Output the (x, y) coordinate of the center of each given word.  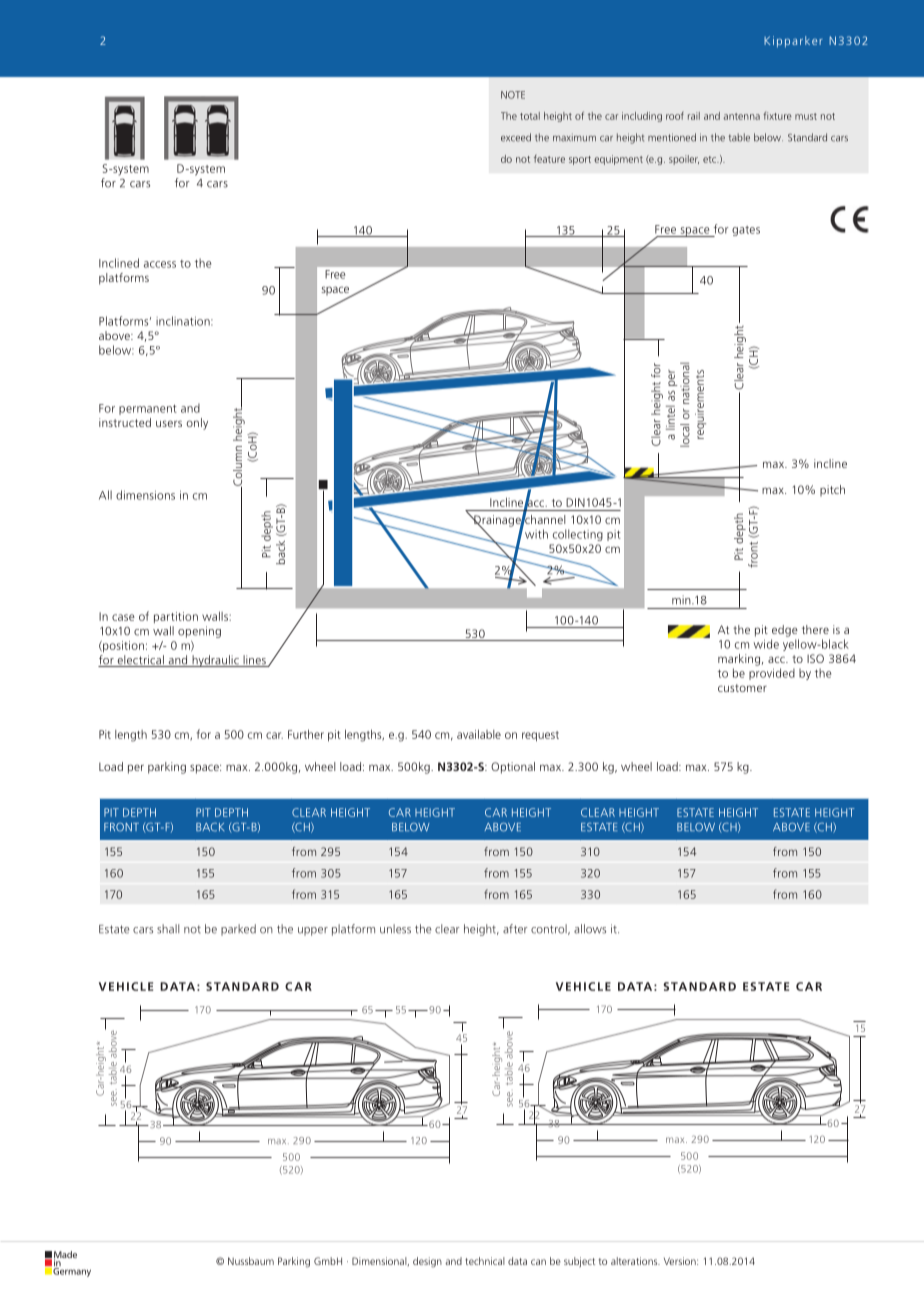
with (536, 534)
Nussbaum (251, 1261)
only (197, 424)
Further (306, 734)
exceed (516, 137)
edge (785, 631)
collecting (578, 535)
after (515, 929)
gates (746, 231)
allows (590, 929)
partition (176, 617)
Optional (513, 768)
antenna (741, 116)
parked (238, 930)
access (160, 264)
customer (742, 688)
